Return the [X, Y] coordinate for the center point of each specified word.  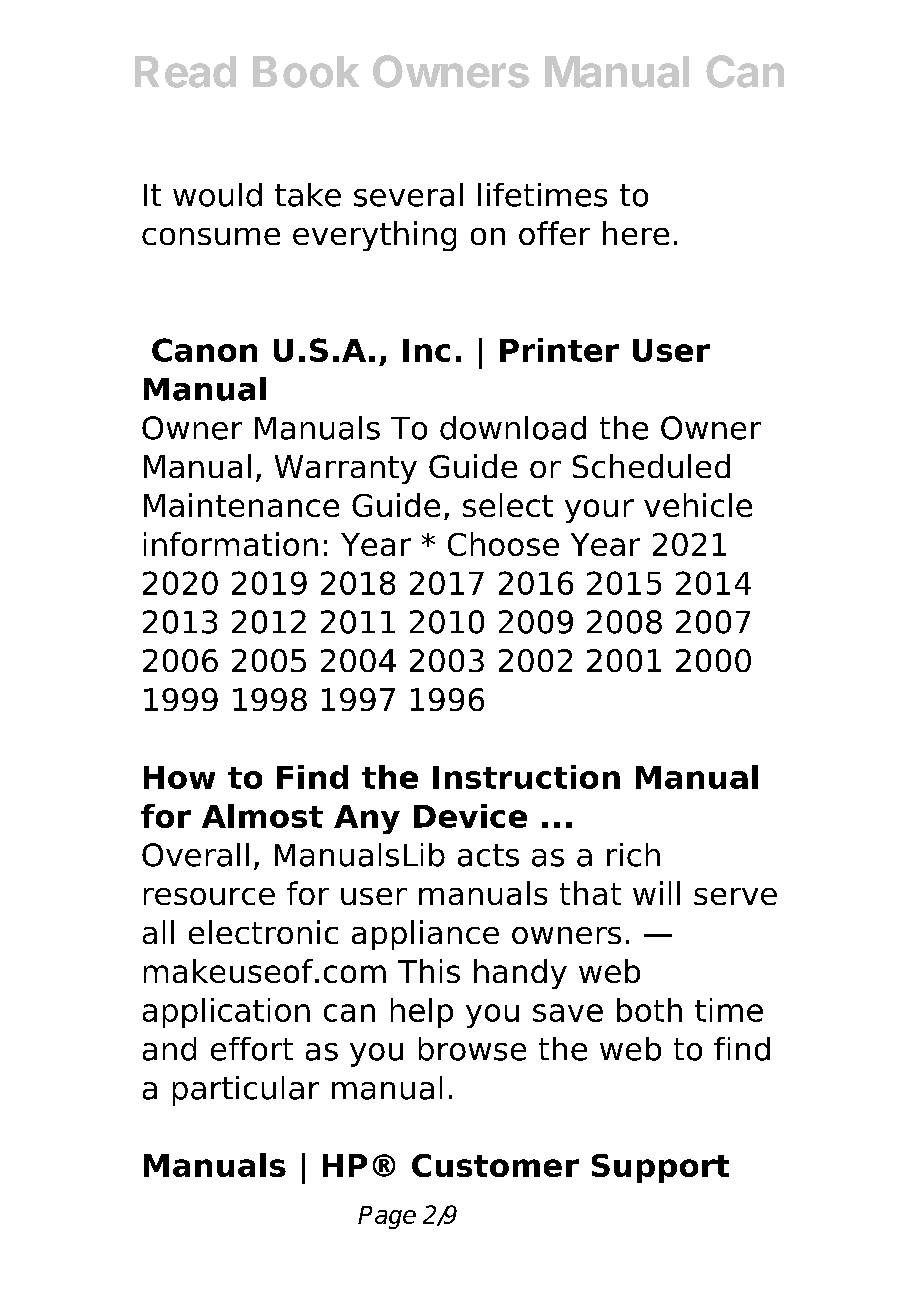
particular [246, 1091]
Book [306, 72]
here [636, 233]
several [408, 195]
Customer [495, 1165]
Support [660, 1168]
